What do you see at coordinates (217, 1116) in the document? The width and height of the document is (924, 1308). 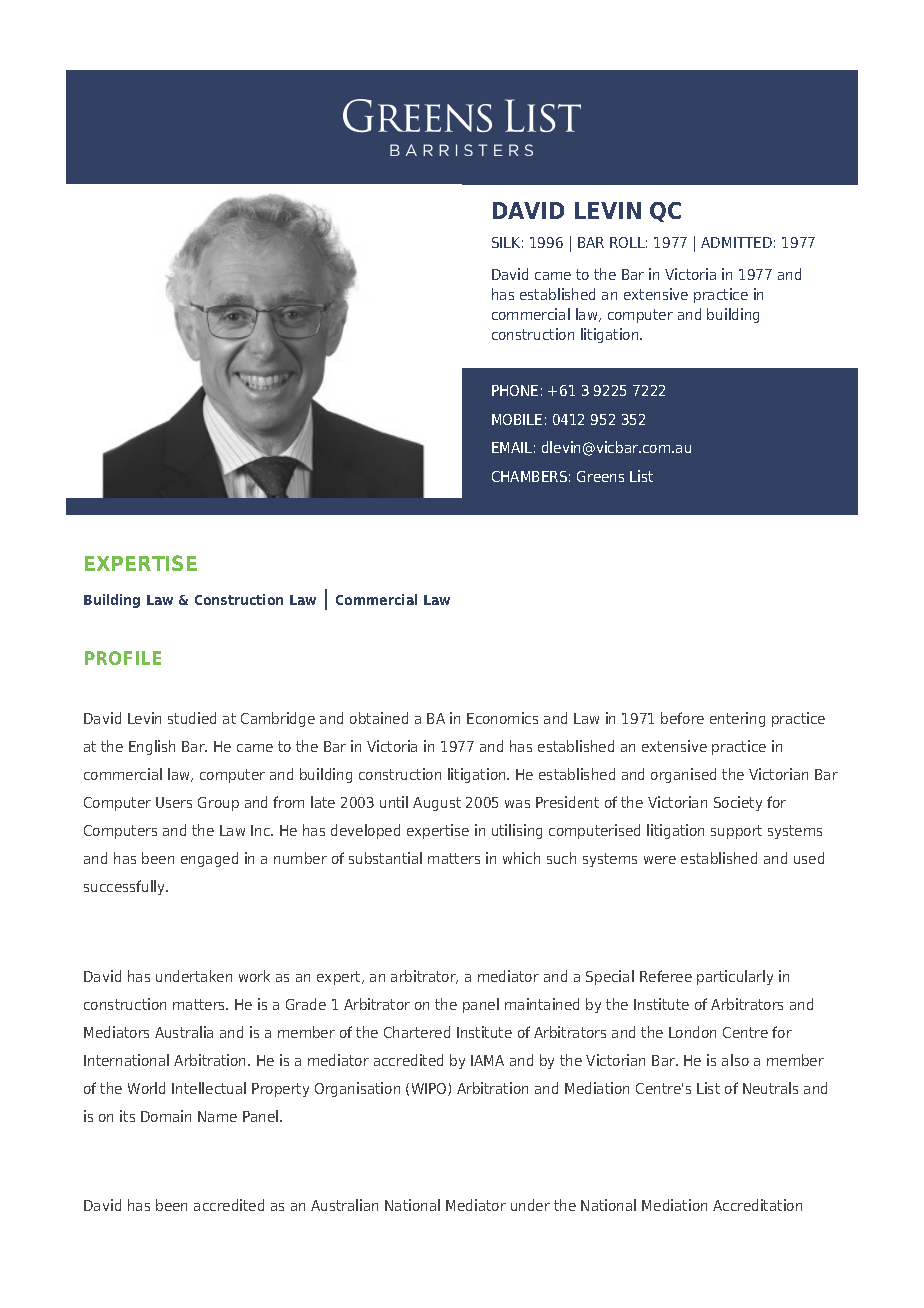 I see `Name` at bounding box center [217, 1116].
